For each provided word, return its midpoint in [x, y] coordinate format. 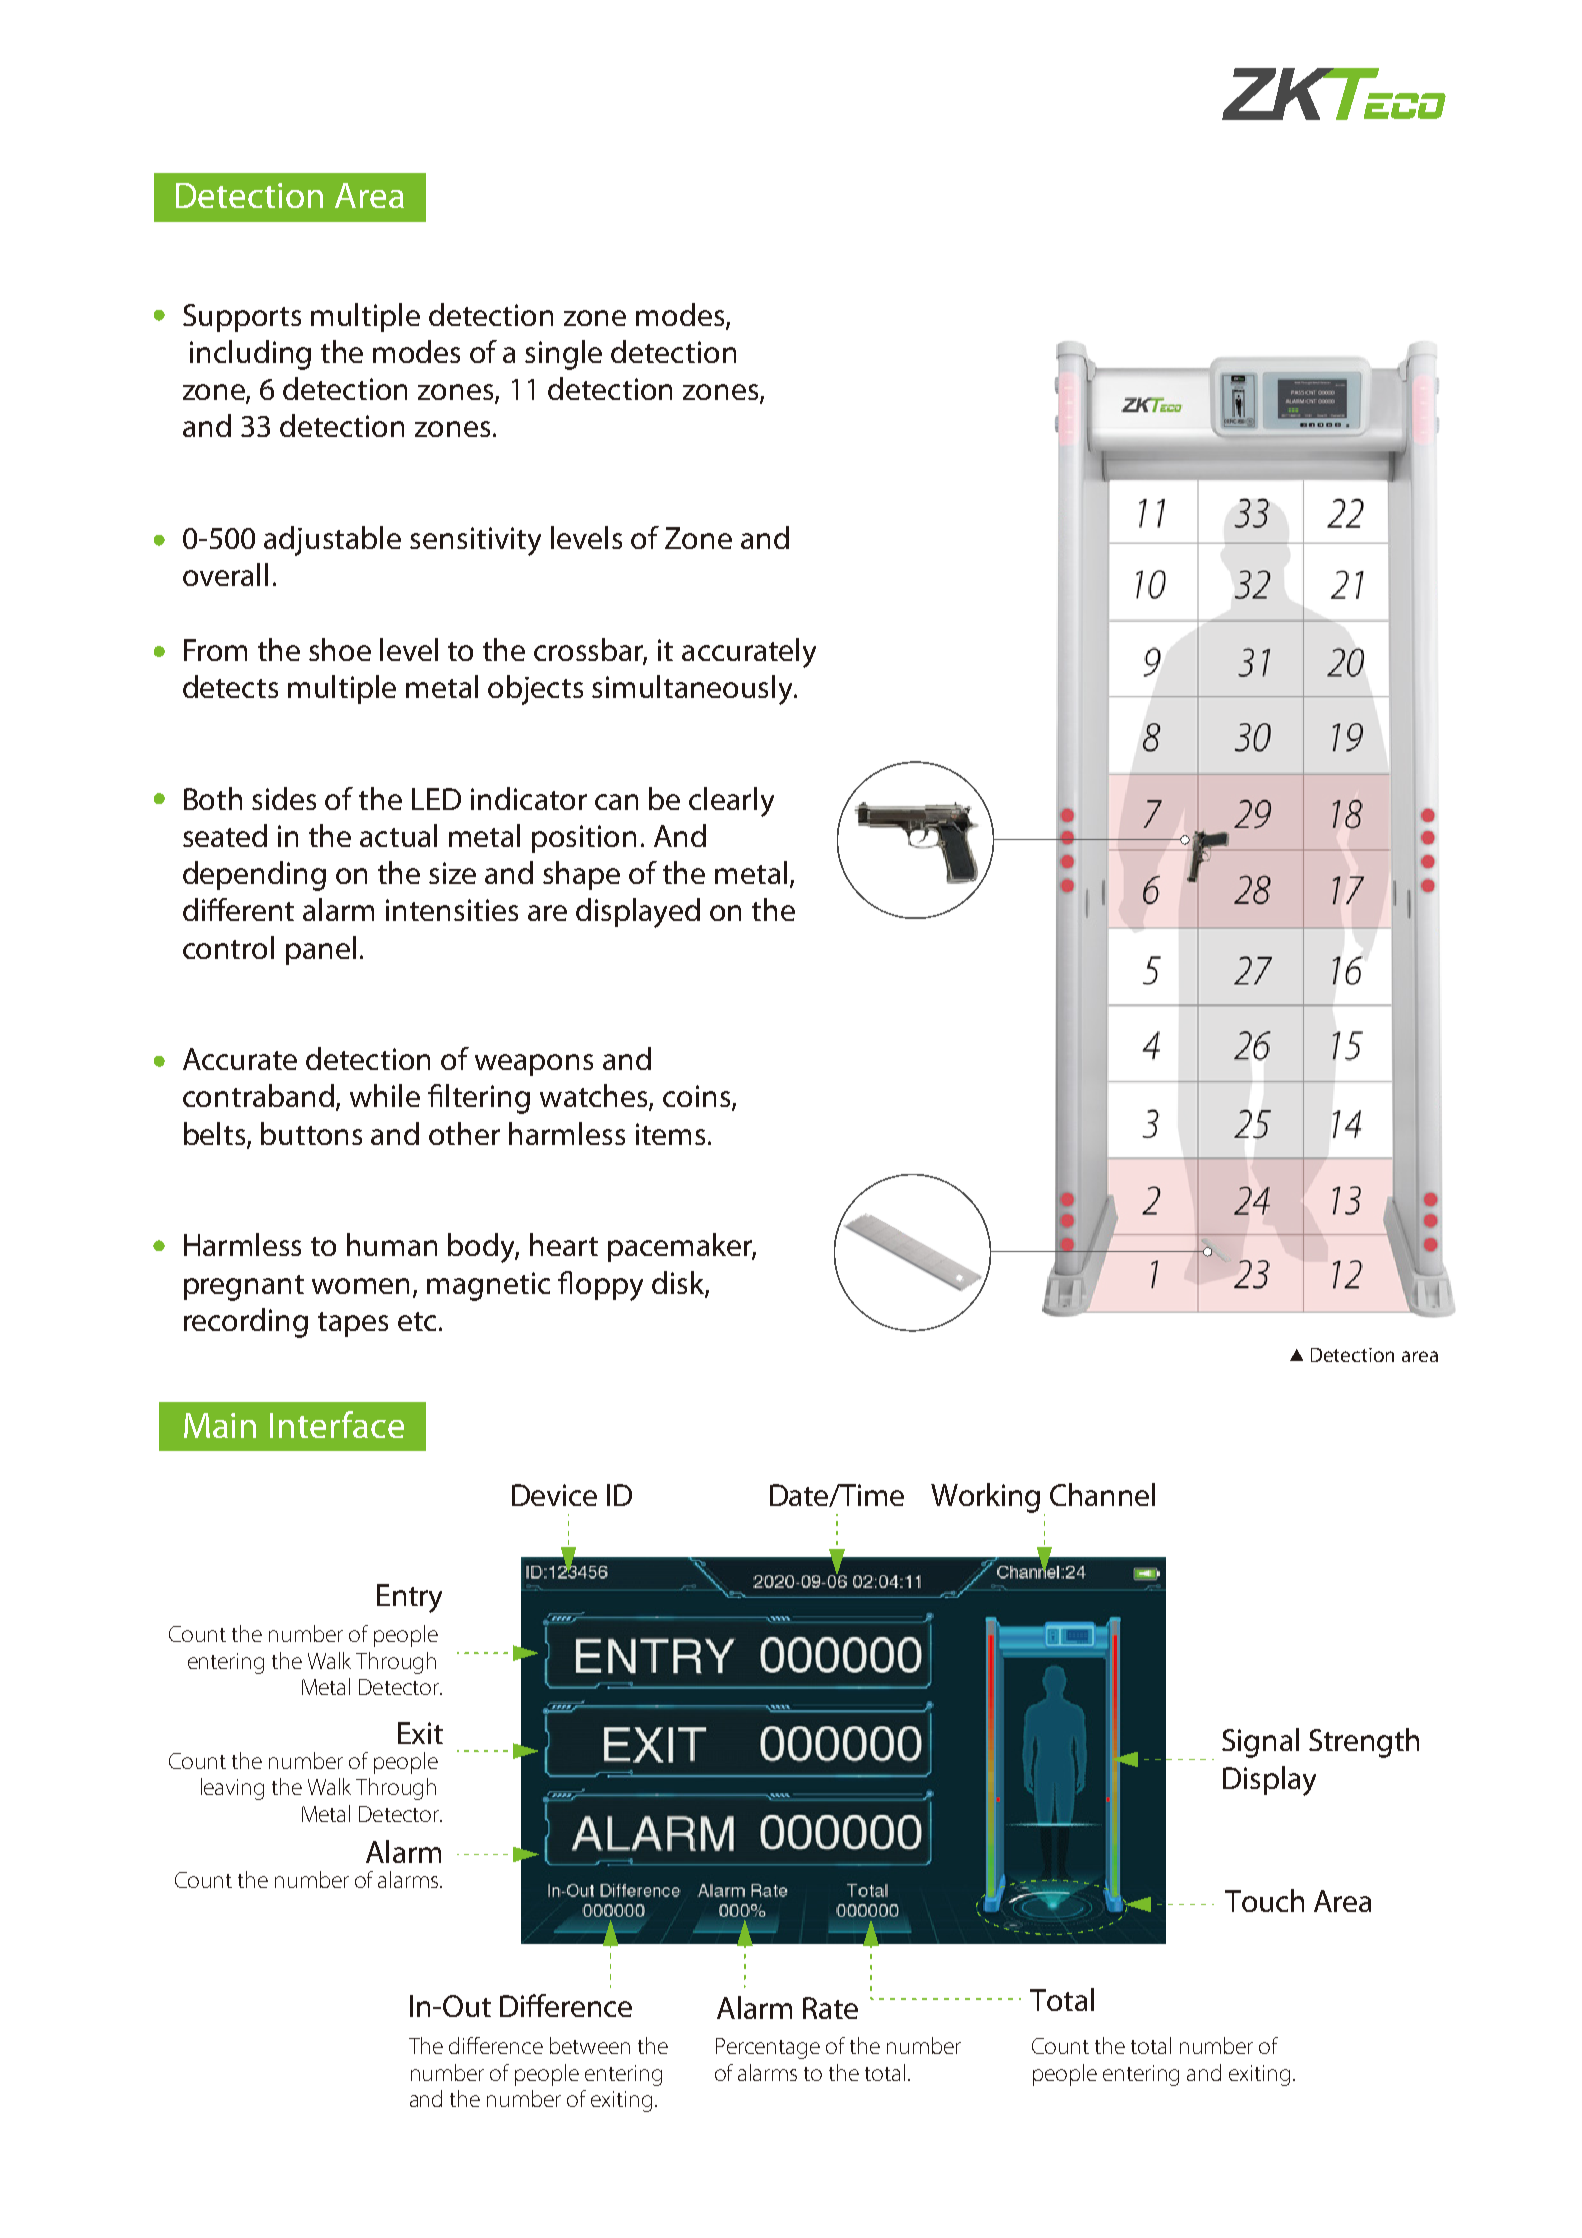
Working [985, 1498]
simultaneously [694, 690]
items [670, 1134]
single [563, 355]
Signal [1260, 1743]
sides [284, 798]
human [392, 1244]
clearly [731, 802]
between [590, 2045]
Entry [409, 1598]
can [616, 802]
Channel [1102, 1494]
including [250, 355]
